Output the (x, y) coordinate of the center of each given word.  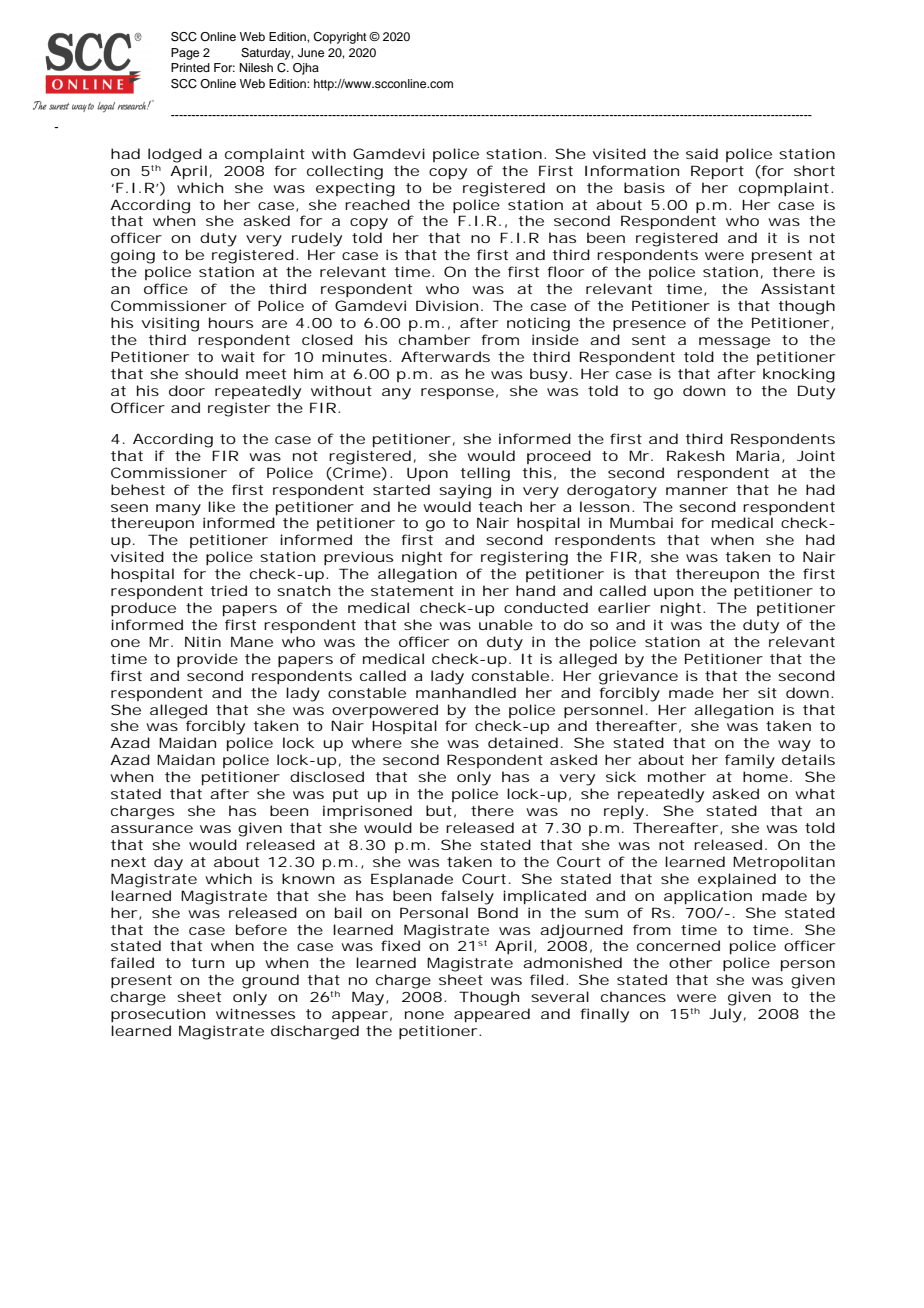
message (734, 343)
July (726, 1015)
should (211, 373)
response (457, 394)
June (311, 53)
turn (207, 963)
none (424, 1015)
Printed (190, 67)
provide (207, 660)
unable (506, 624)
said (702, 153)
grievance (638, 677)
